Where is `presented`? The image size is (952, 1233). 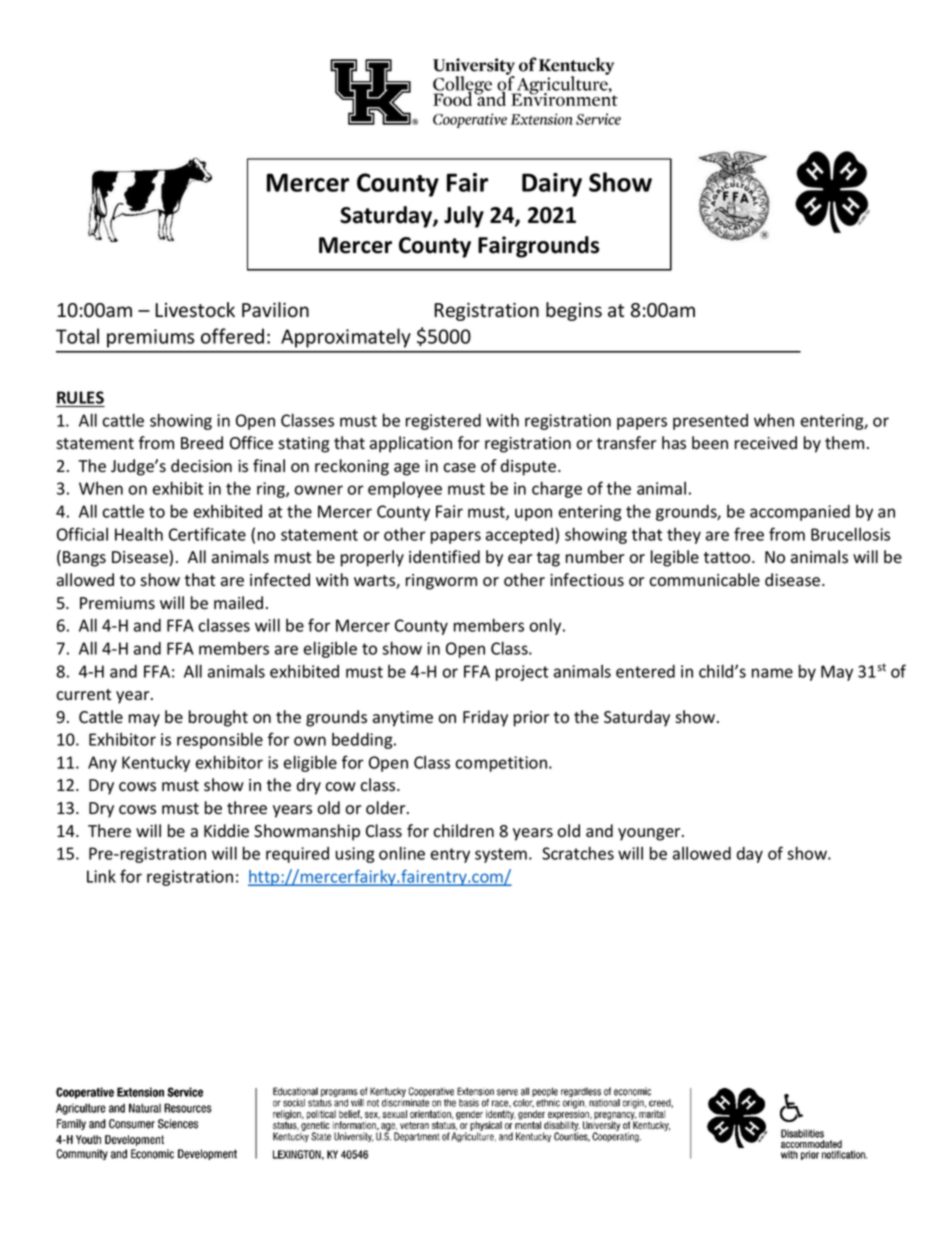 presented is located at coordinates (710, 422).
